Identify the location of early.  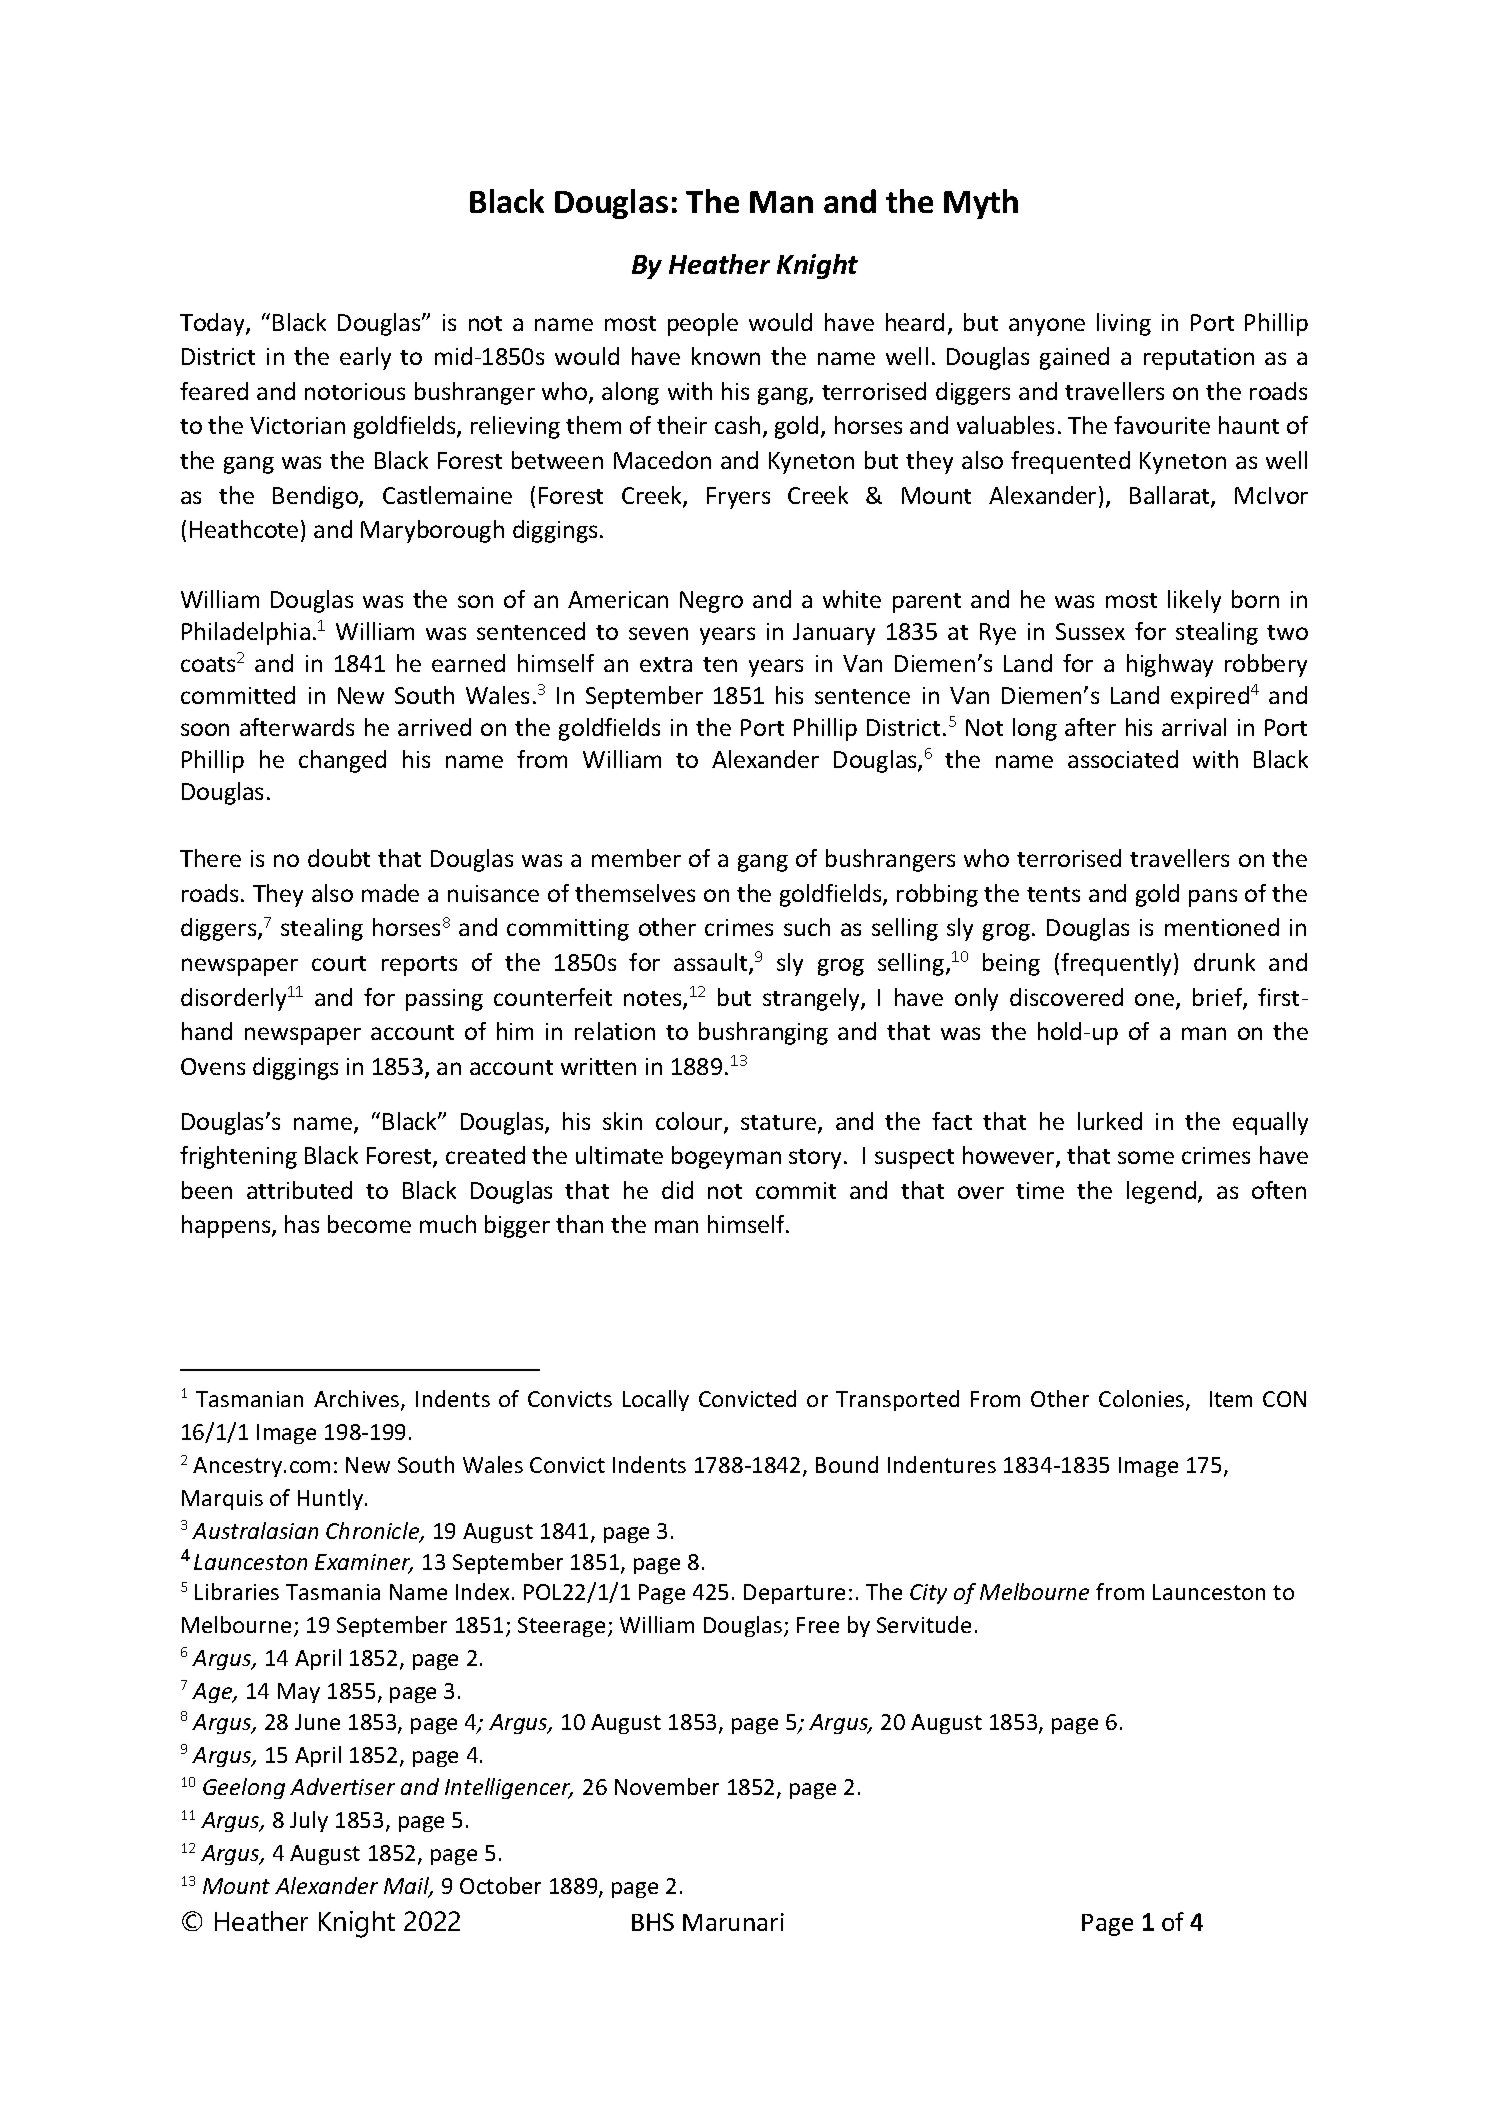
(365, 358).
